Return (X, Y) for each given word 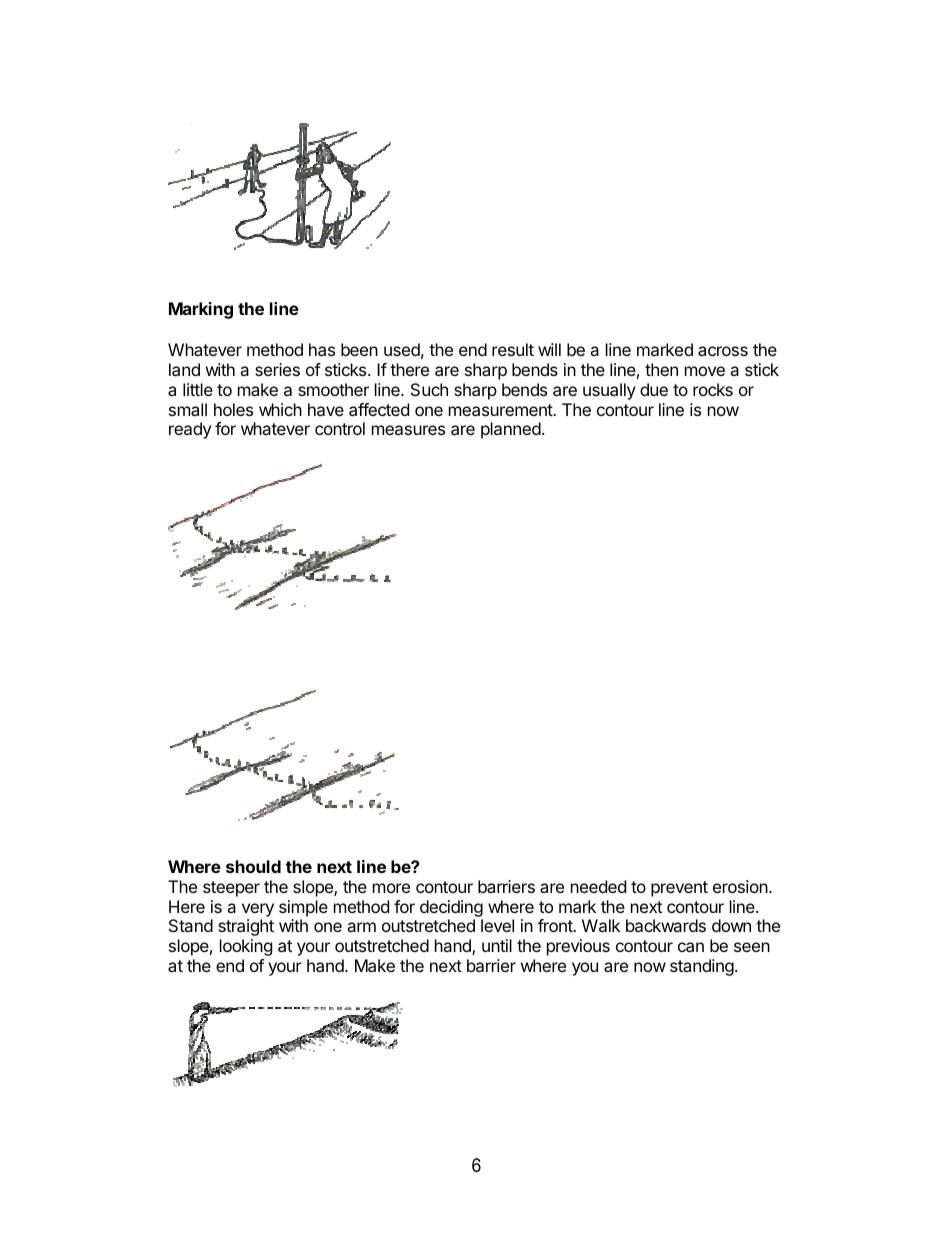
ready (190, 430)
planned (511, 430)
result (513, 349)
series (277, 369)
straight (246, 927)
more (391, 888)
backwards (666, 925)
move (705, 371)
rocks (713, 389)
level (497, 925)
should (253, 866)
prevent (679, 889)
